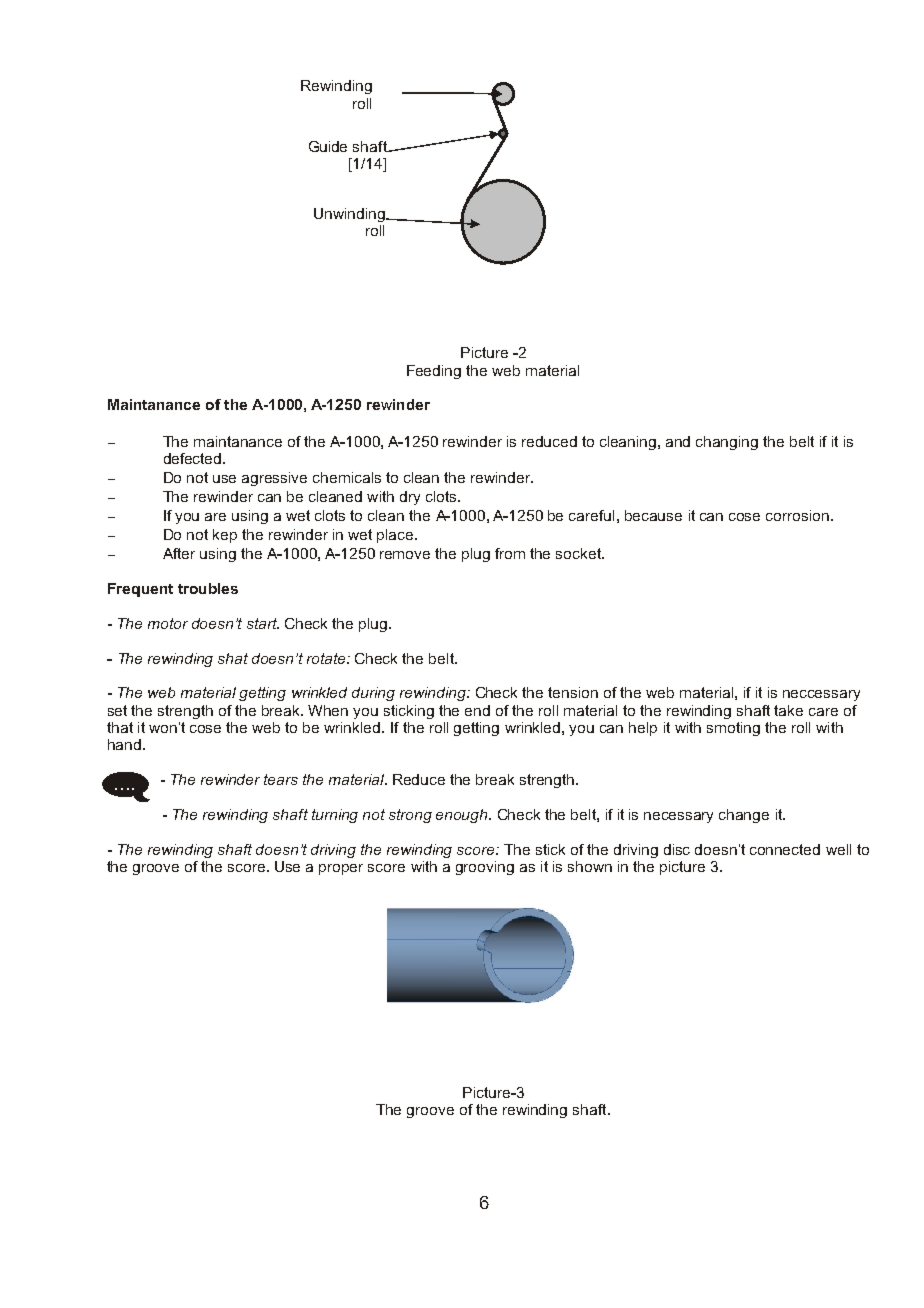 The height and width of the screenshot is (1308, 924). I want to click on proper, so click(341, 869).
